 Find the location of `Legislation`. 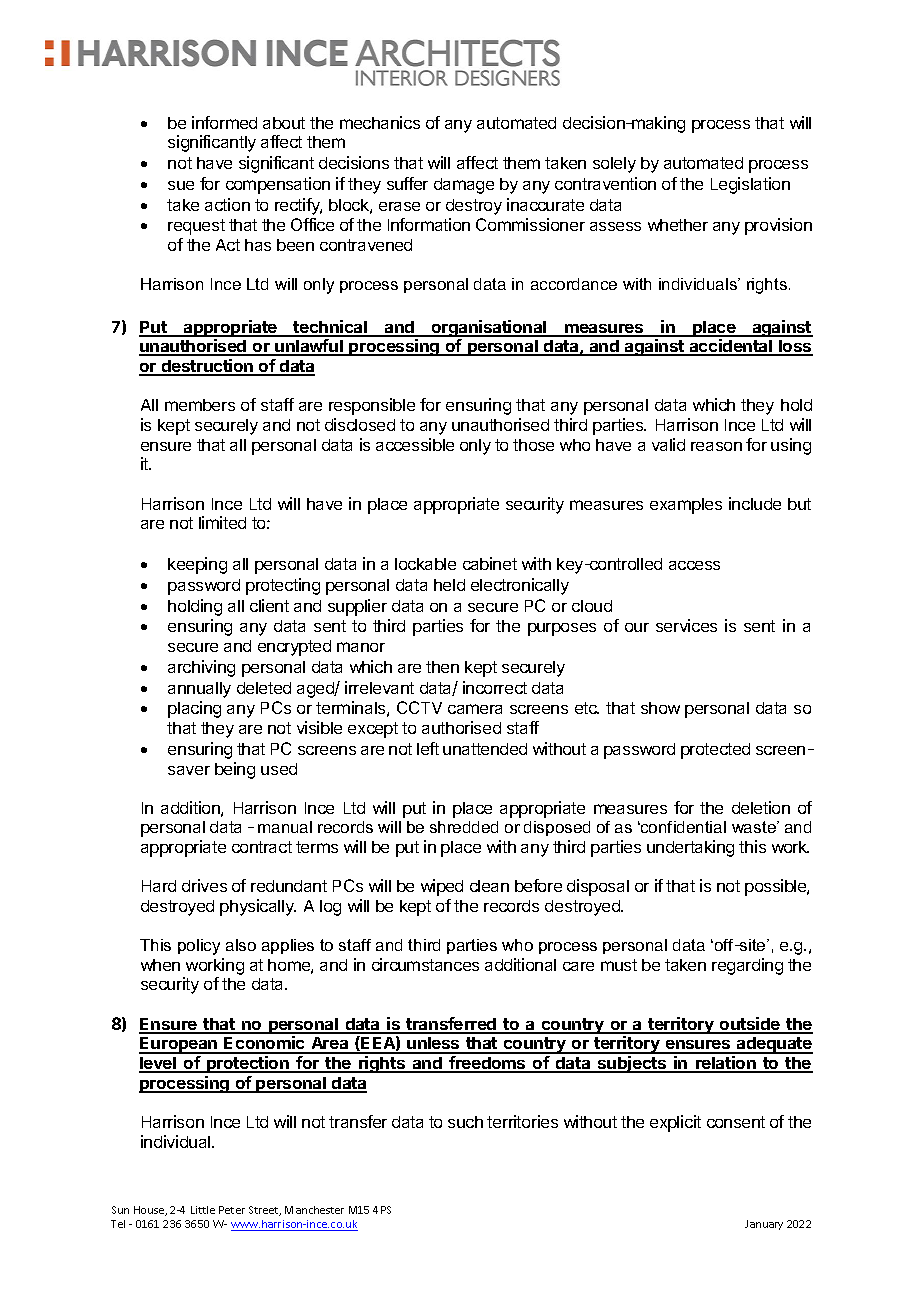

Legislation is located at coordinates (750, 185).
